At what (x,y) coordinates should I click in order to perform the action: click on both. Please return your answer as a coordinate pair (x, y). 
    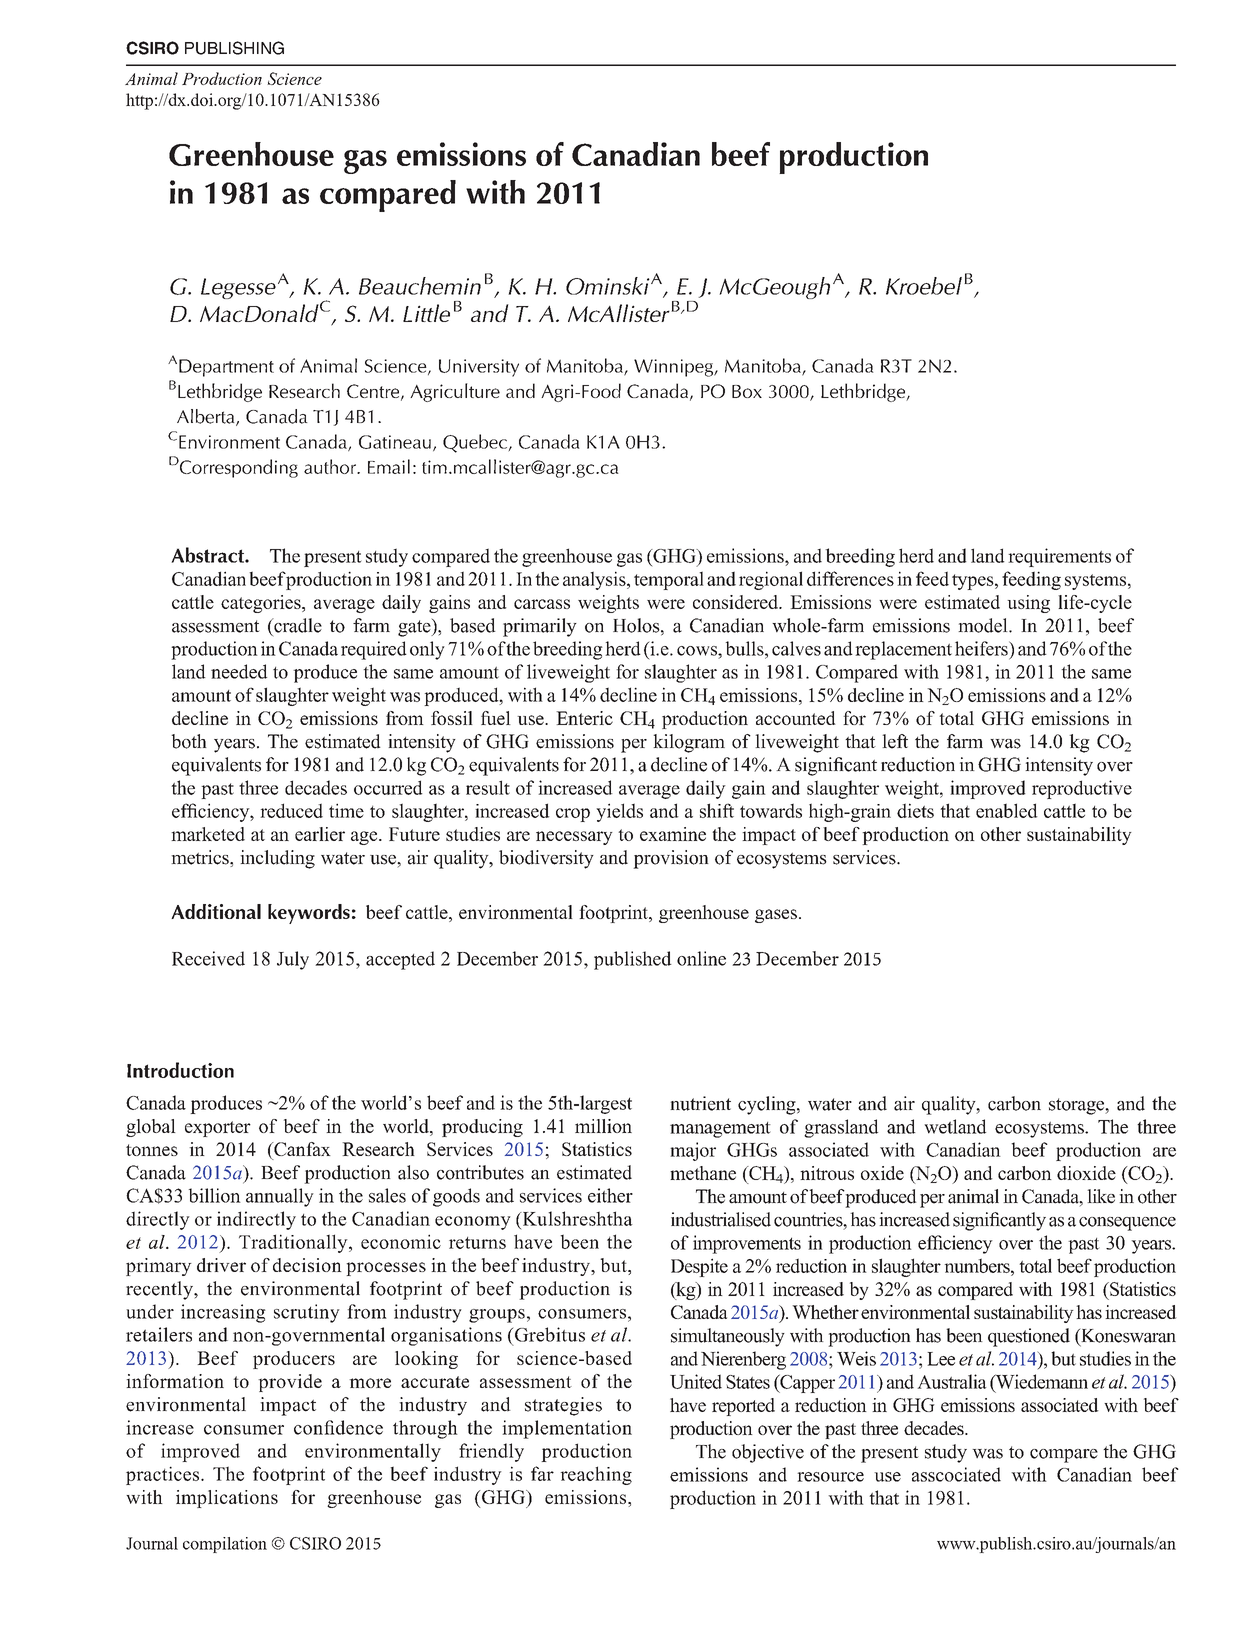
    Looking at the image, I should click on (189, 741).
